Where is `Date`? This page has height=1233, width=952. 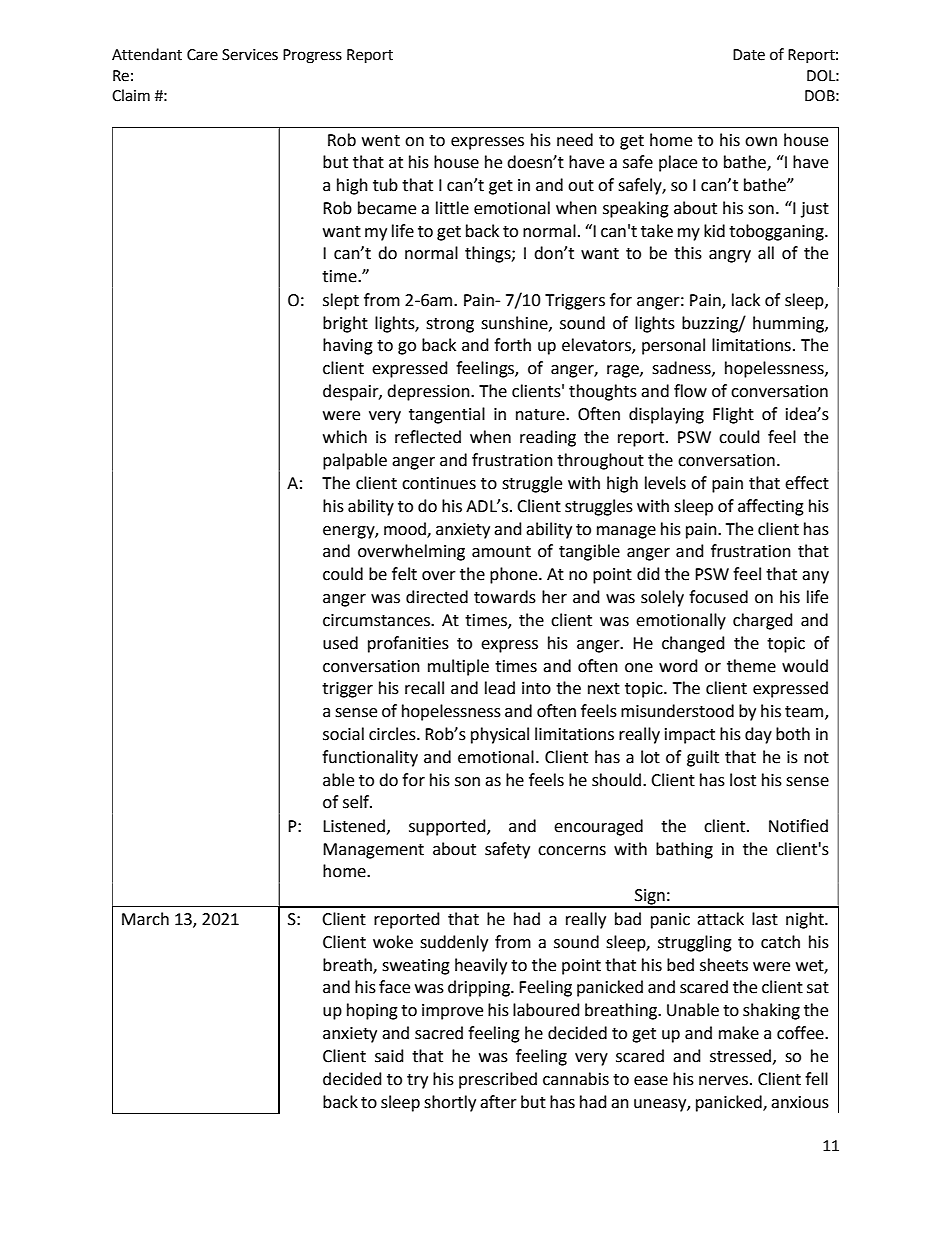
Date is located at coordinates (749, 55).
